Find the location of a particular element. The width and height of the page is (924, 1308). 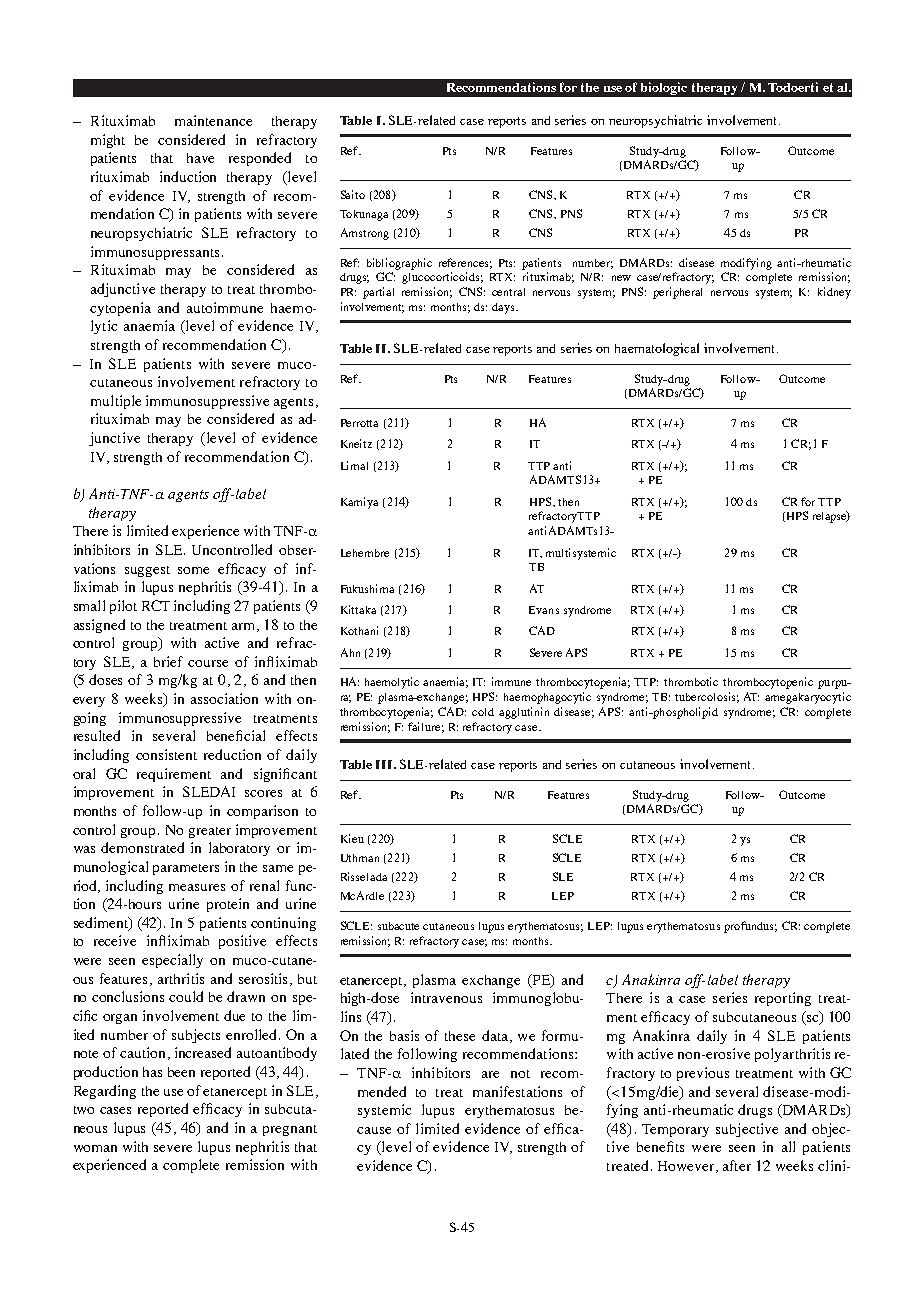

cold is located at coordinates (483, 712).
